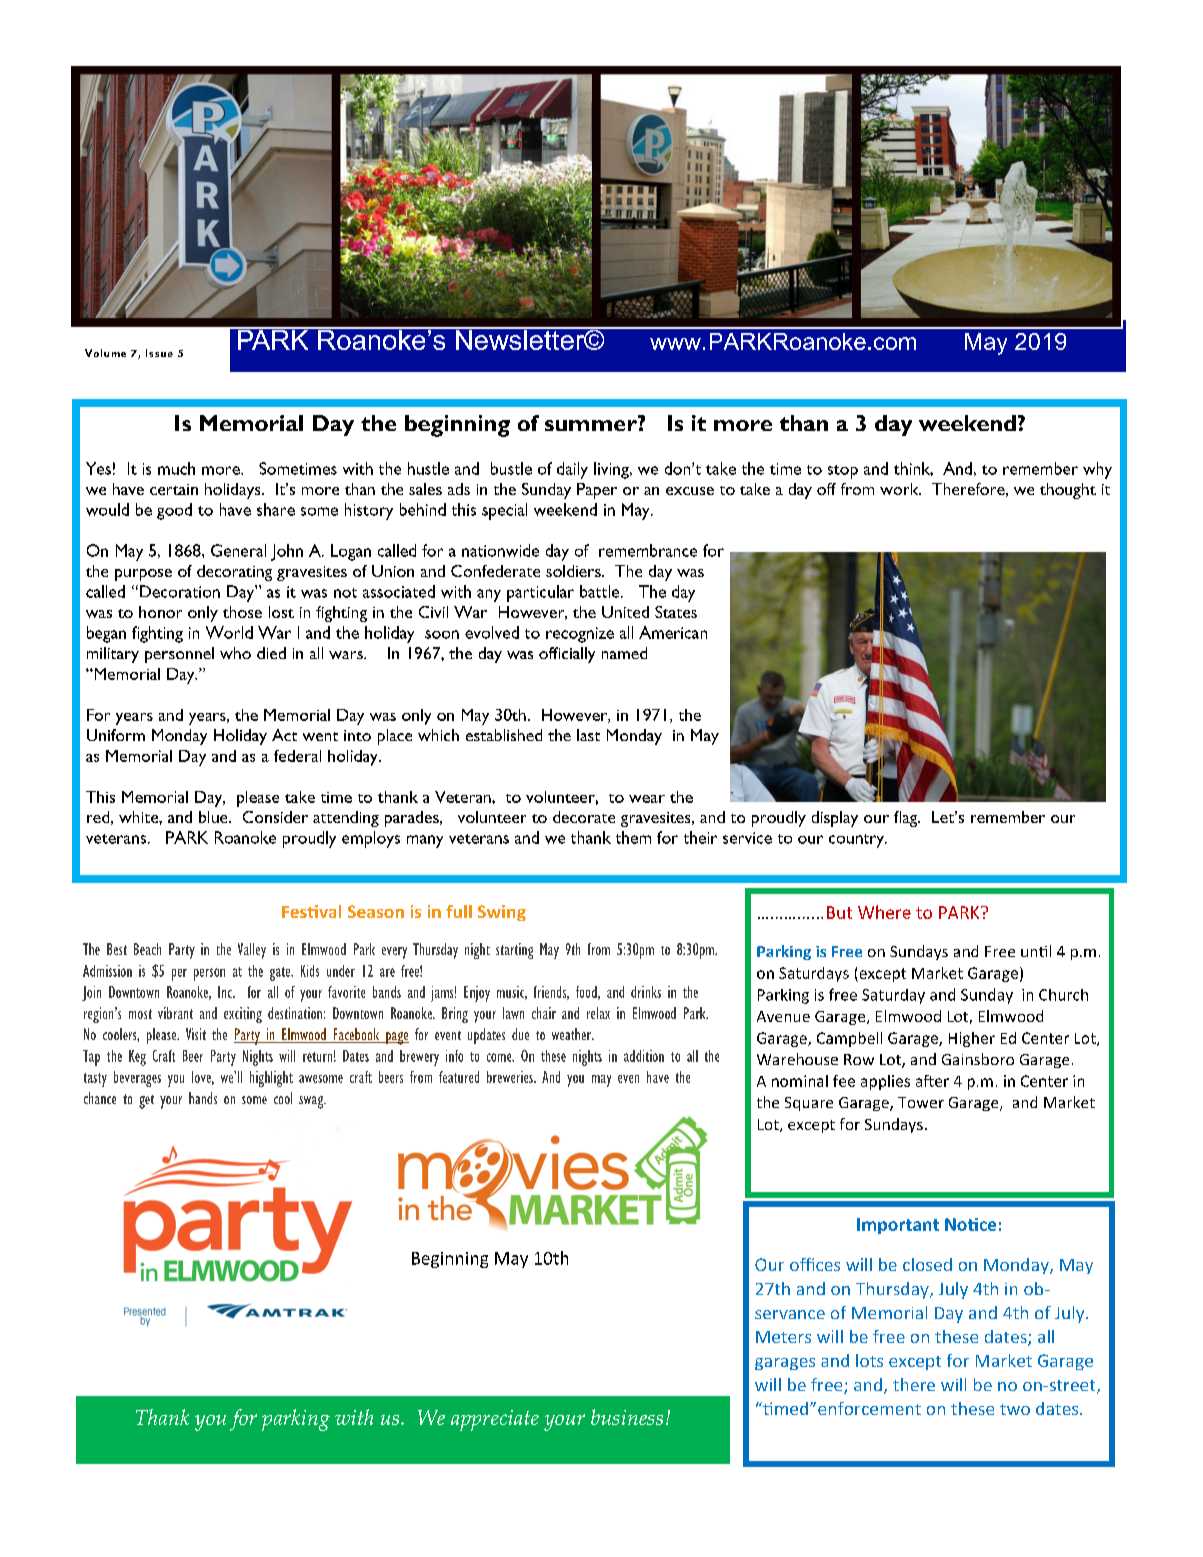  Describe the element at coordinates (1015, 1409) in the screenshot. I see `two` at that location.
